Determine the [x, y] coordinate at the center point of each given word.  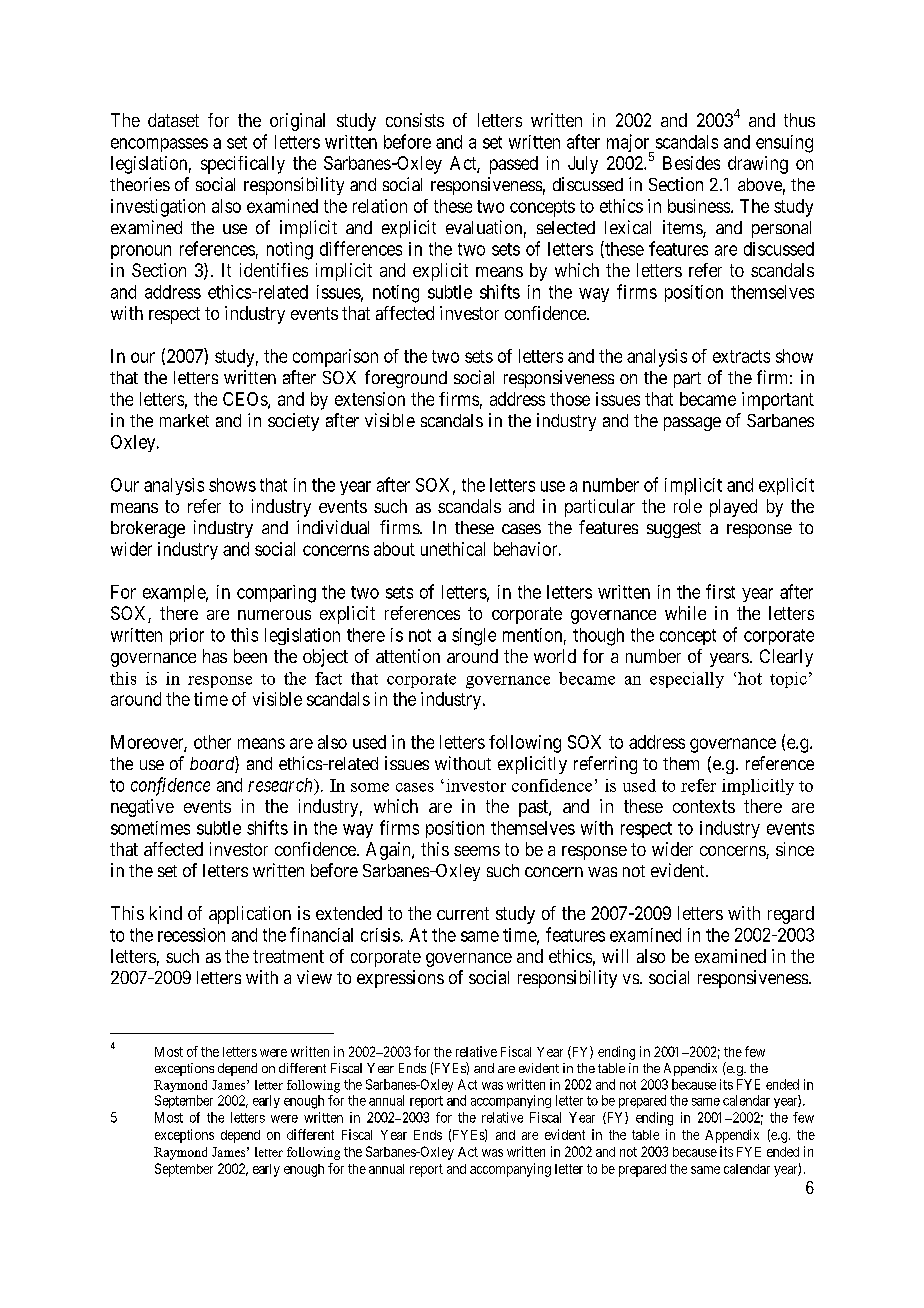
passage [692, 424]
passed [514, 165]
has [215, 656]
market [184, 420]
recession [191, 935]
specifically [243, 165]
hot [750, 678]
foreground [406, 379]
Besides [691, 163]
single [474, 637]
